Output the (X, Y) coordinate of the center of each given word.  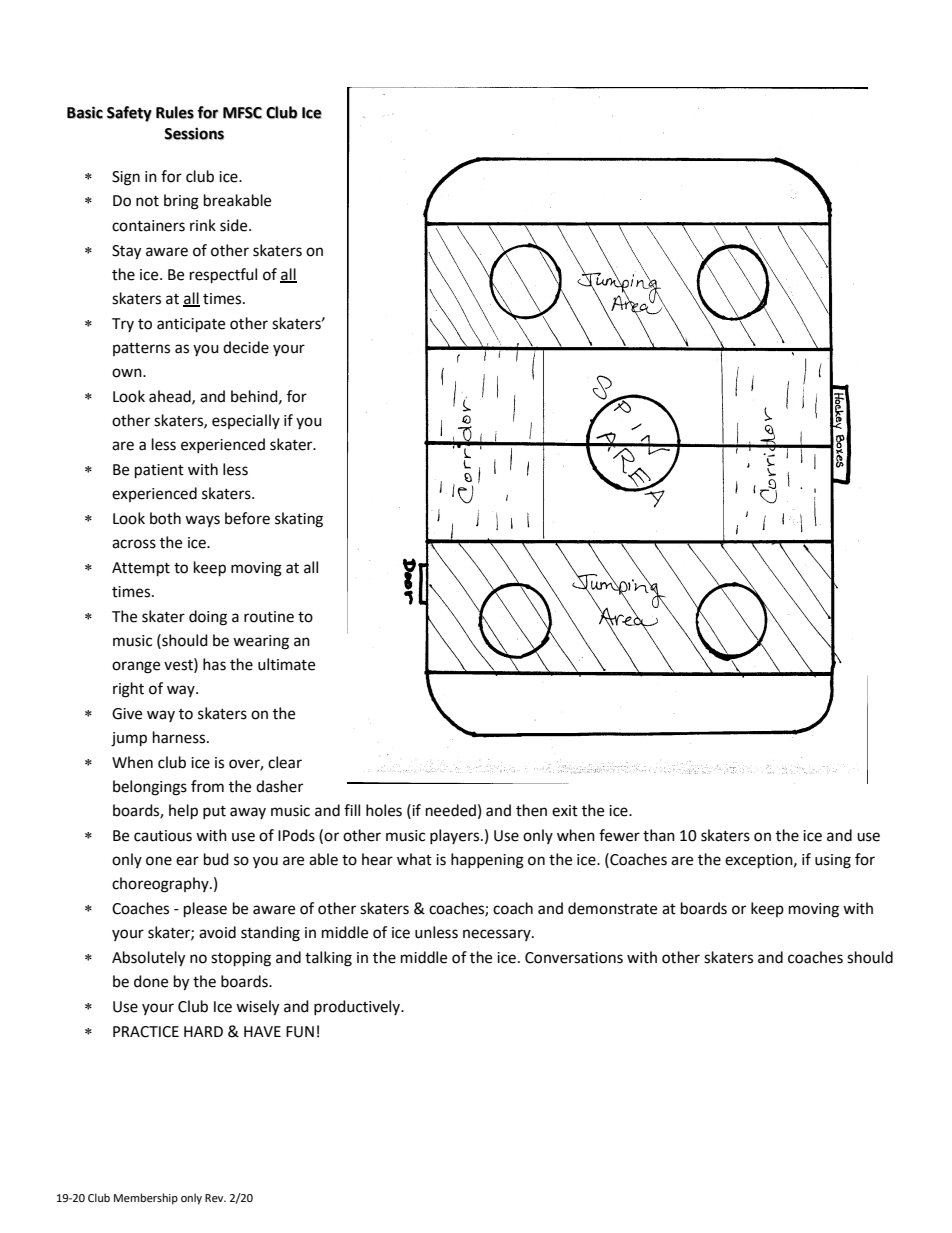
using (833, 861)
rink (203, 225)
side (235, 225)
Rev (215, 1198)
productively (358, 1007)
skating (299, 520)
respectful (223, 276)
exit (565, 811)
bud (216, 859)
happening (487, 861)
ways (202, 521)
